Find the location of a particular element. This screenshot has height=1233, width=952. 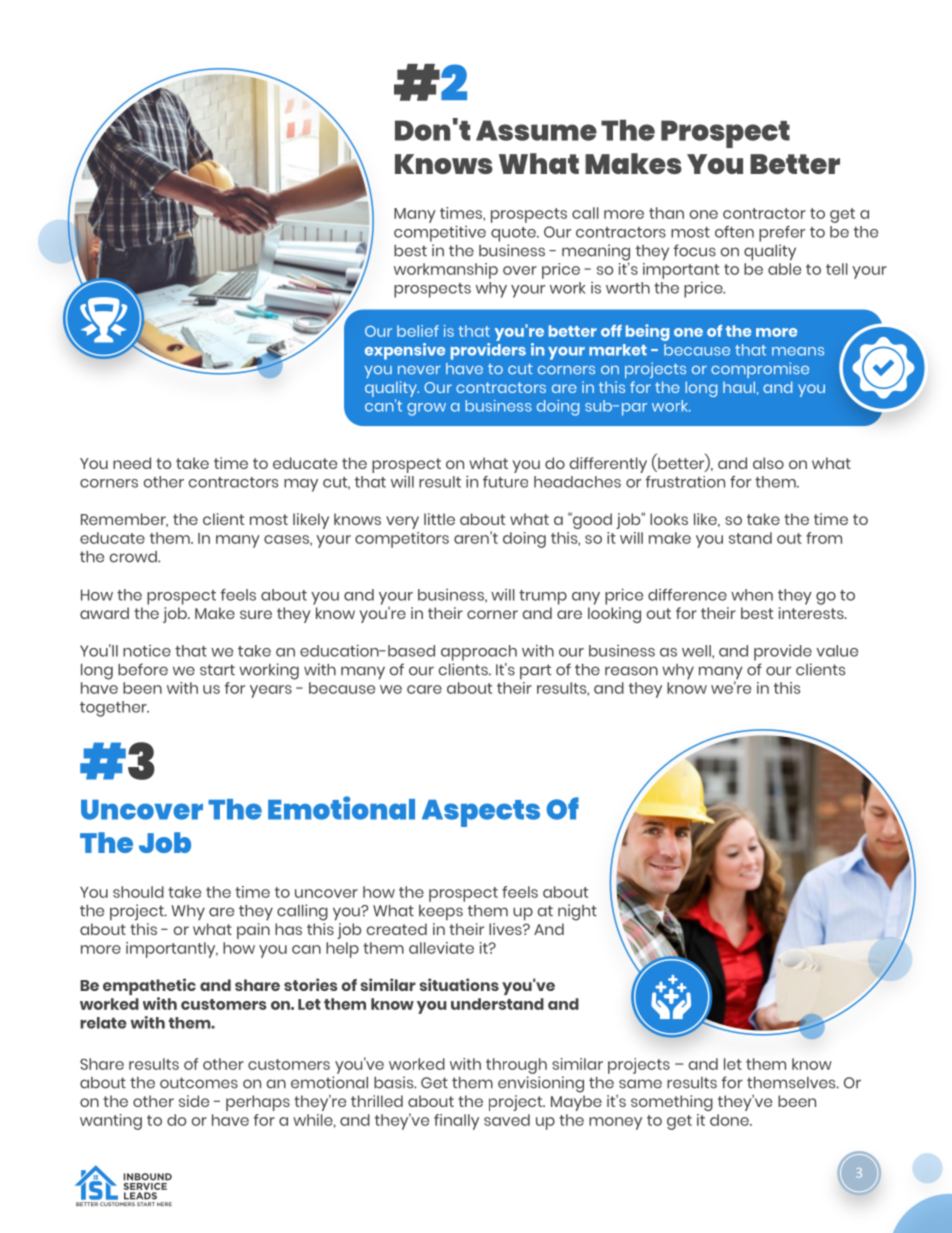

often is located at coordinates (734, 232).
